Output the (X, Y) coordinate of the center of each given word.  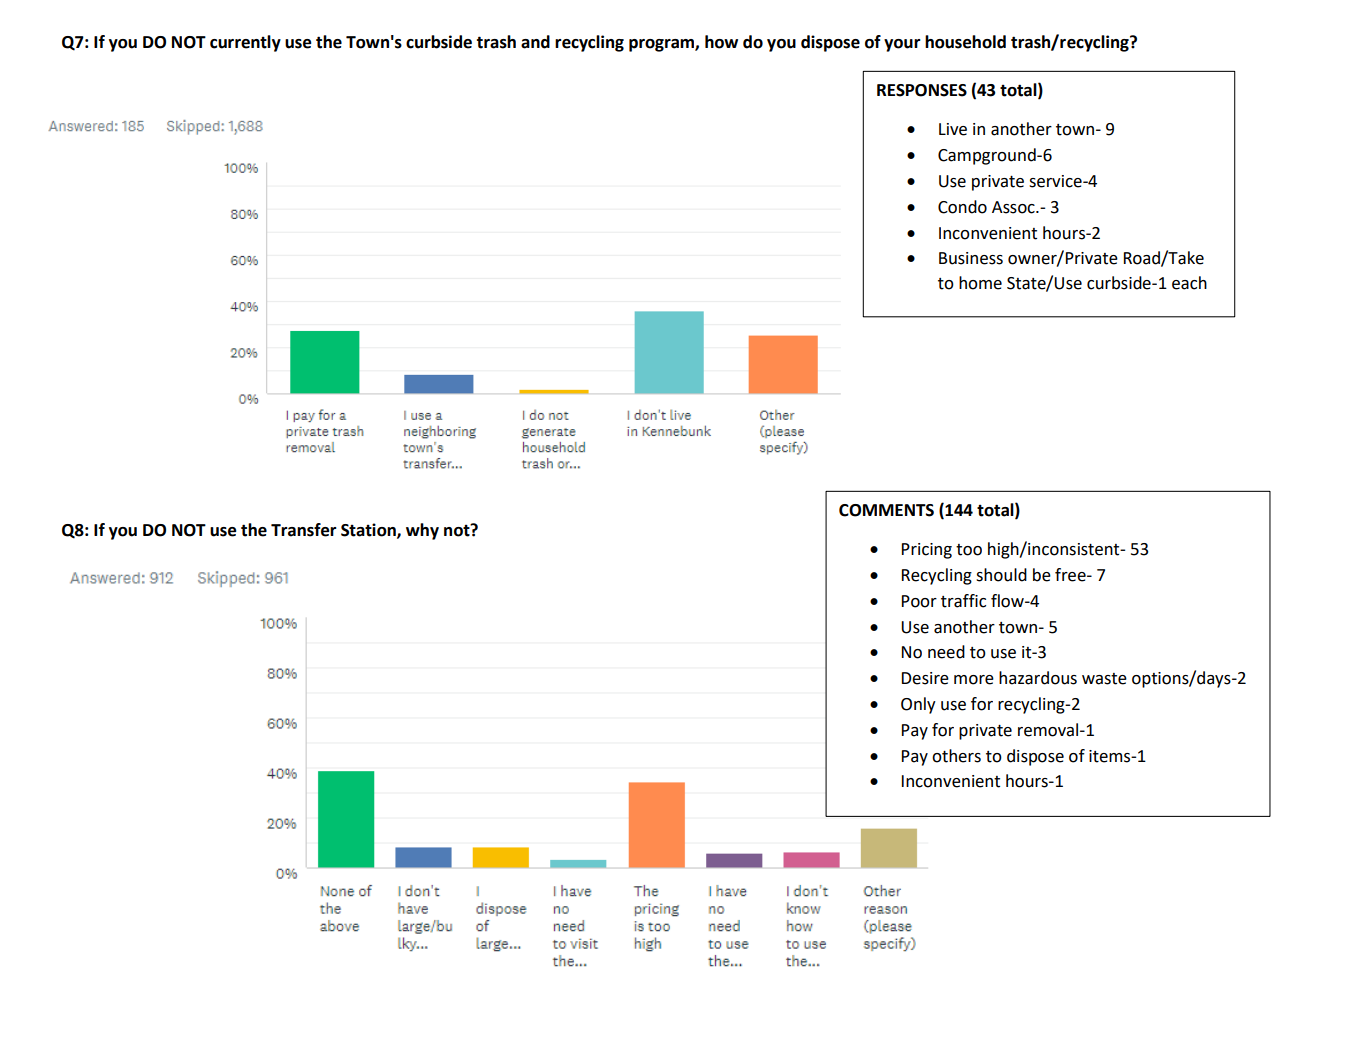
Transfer (304, 530)
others (956, 756)
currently (245, 43)
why (422, 531)
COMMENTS (886, 510)
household (965, 42)
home (980, 283)
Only (918, 705)
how (721, 42)
